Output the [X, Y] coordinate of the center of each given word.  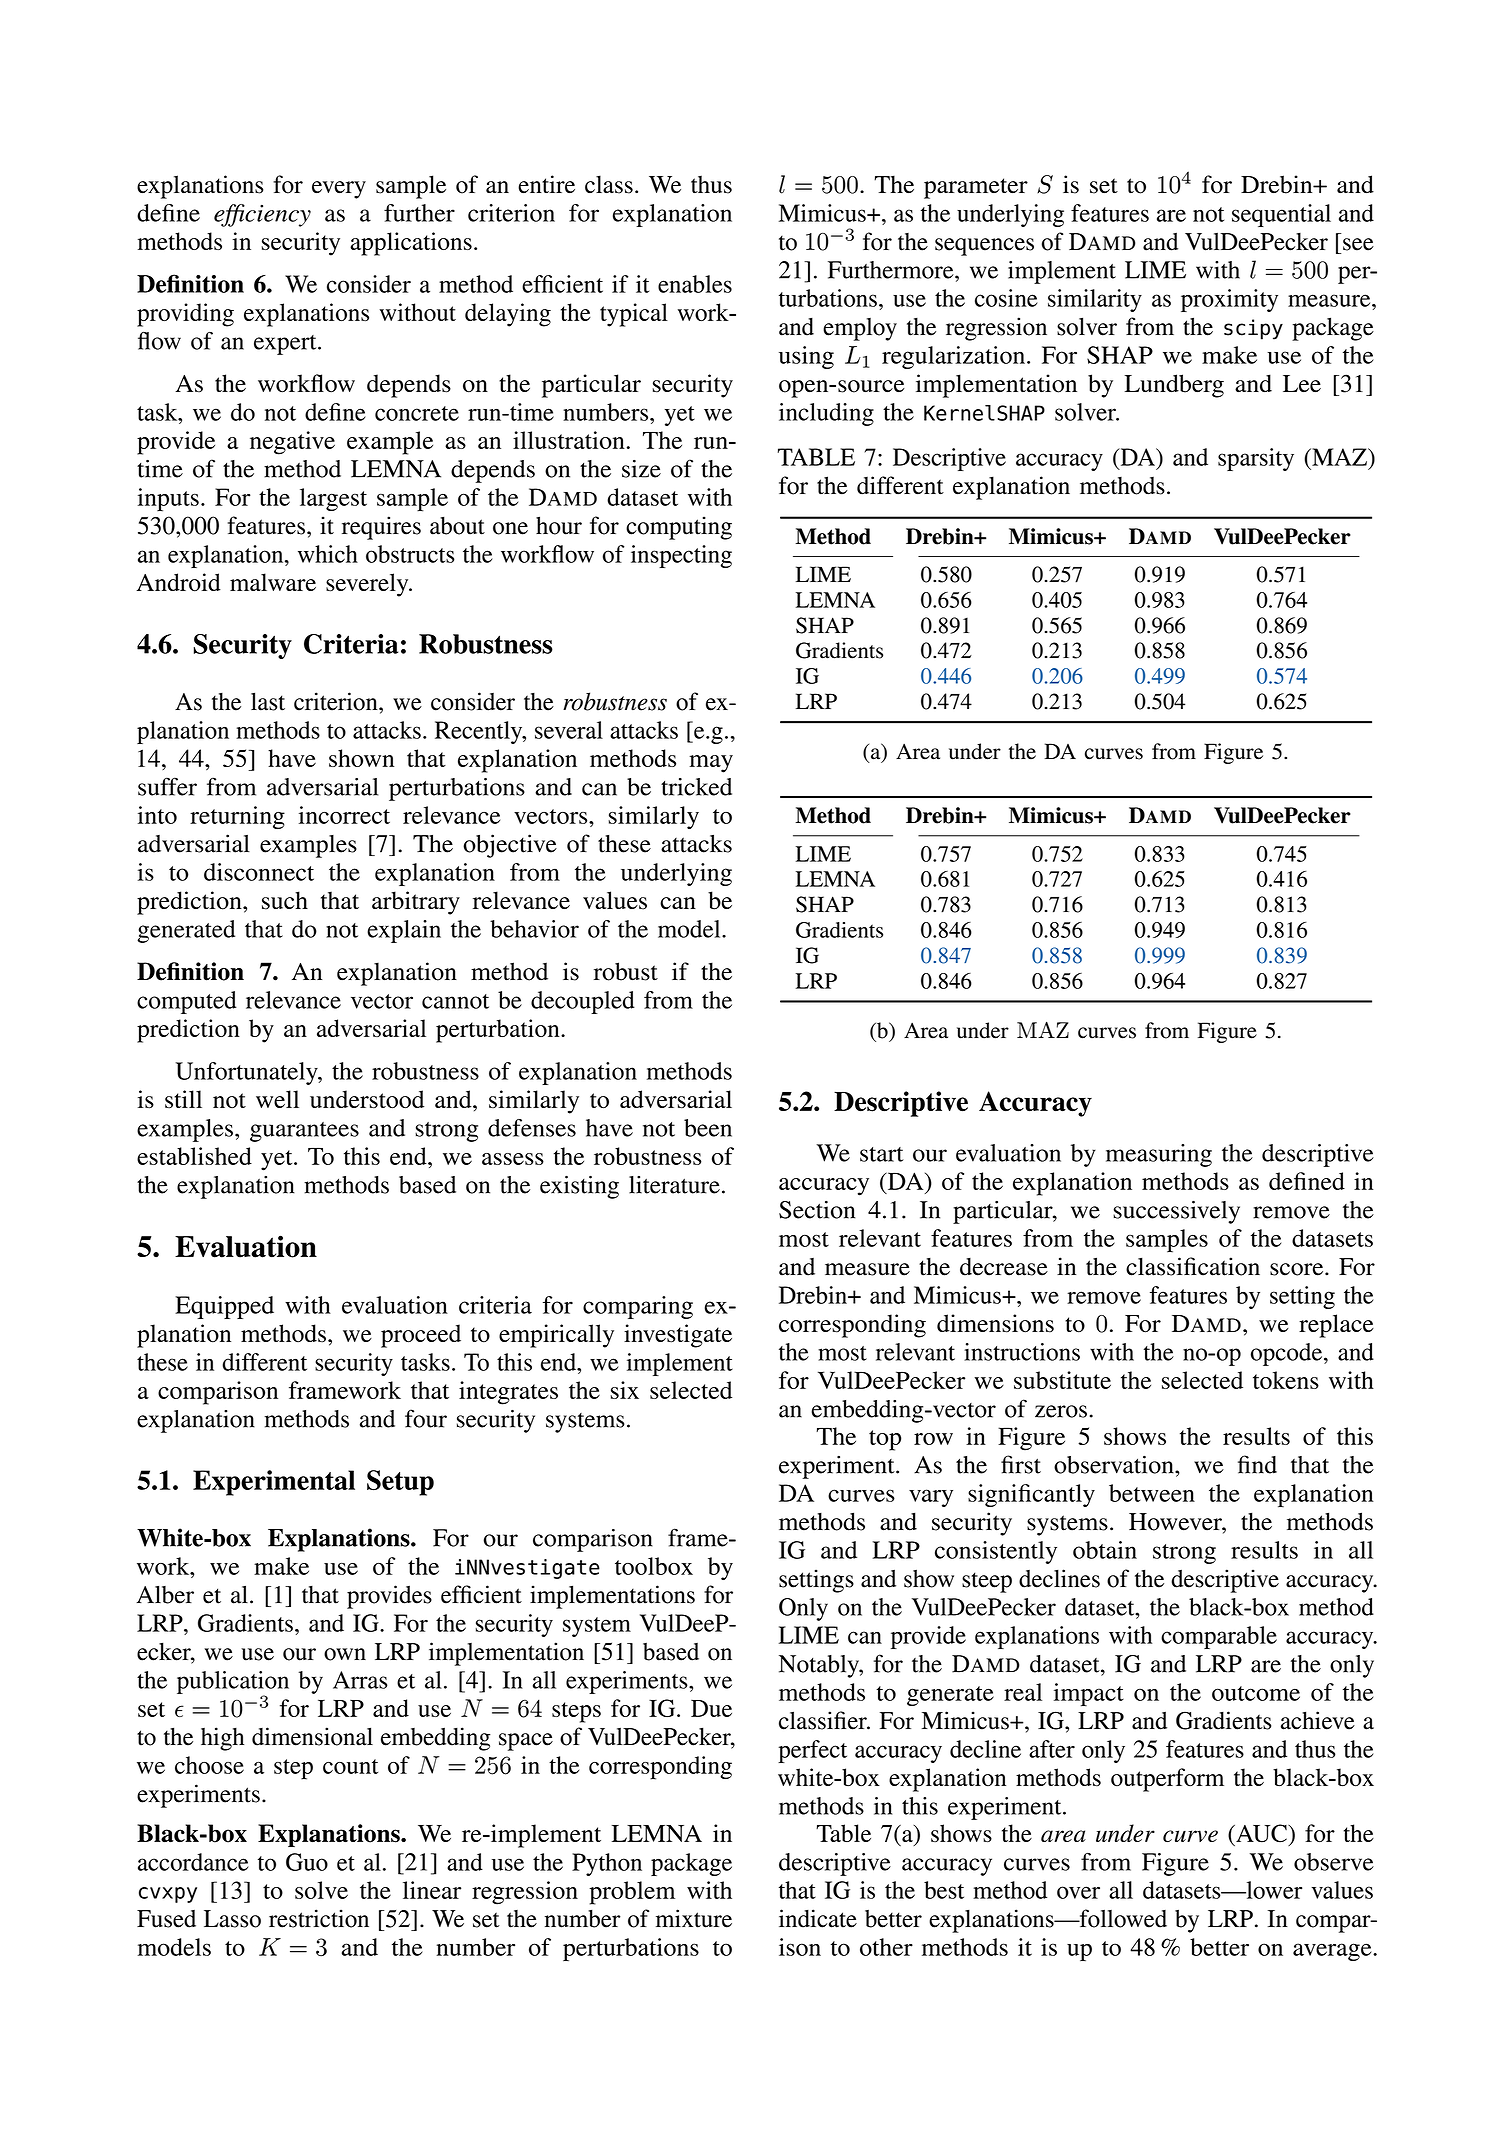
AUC [1261, 1833]
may [711, 764]
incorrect [344, 815]
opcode [1288, 1354]
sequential [1281, 215]
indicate [818, 1918]
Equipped [224, 1307]
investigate [678, 1336]
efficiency [262, 215]
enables [695, 284]
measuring [1159, 1155]
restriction [319, 1918]
